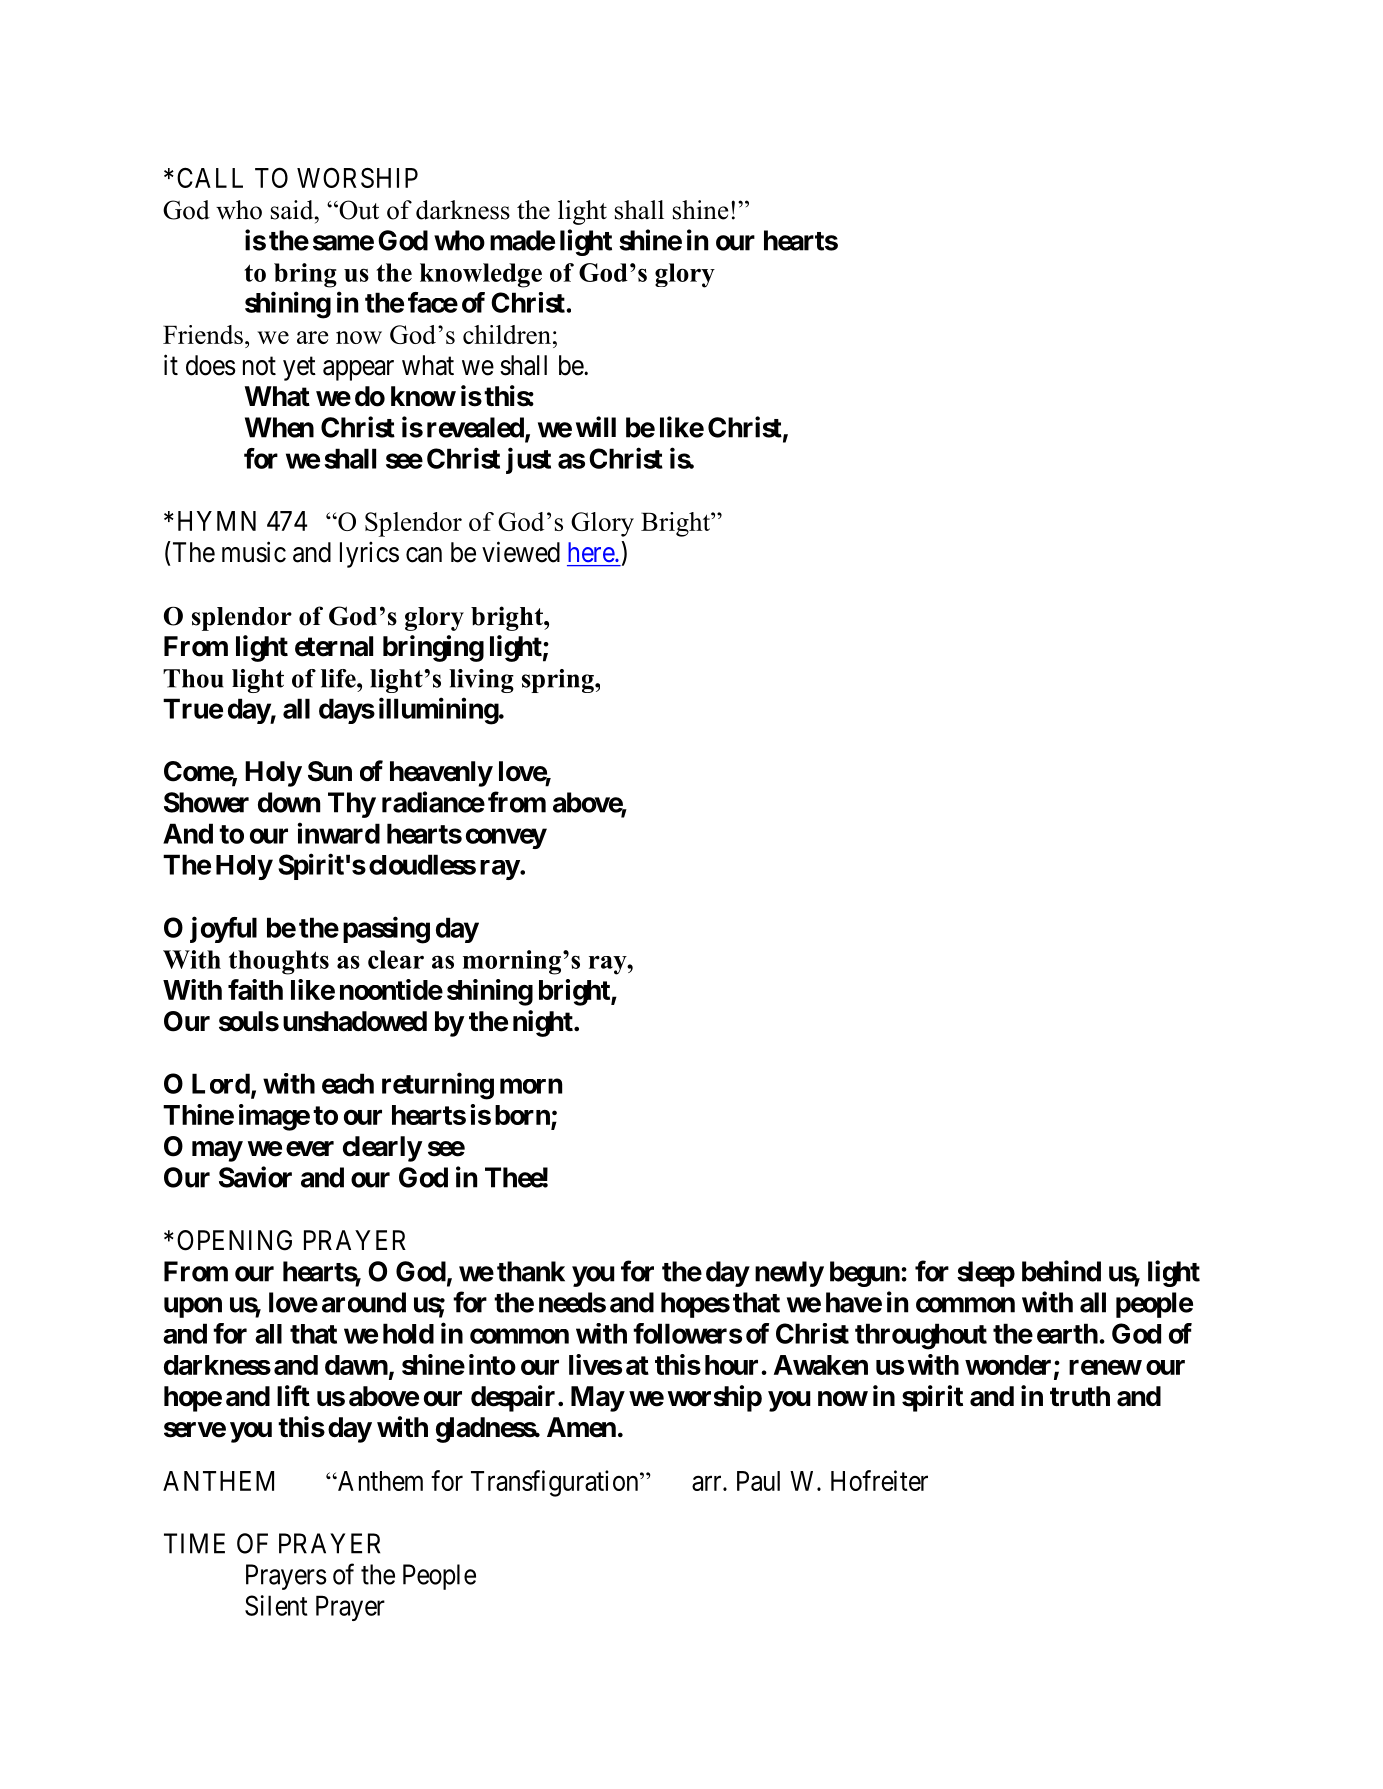  What do you see at coordinates (521, 552) in the document?
I see `viewed` at bounding box center [521, 552].
